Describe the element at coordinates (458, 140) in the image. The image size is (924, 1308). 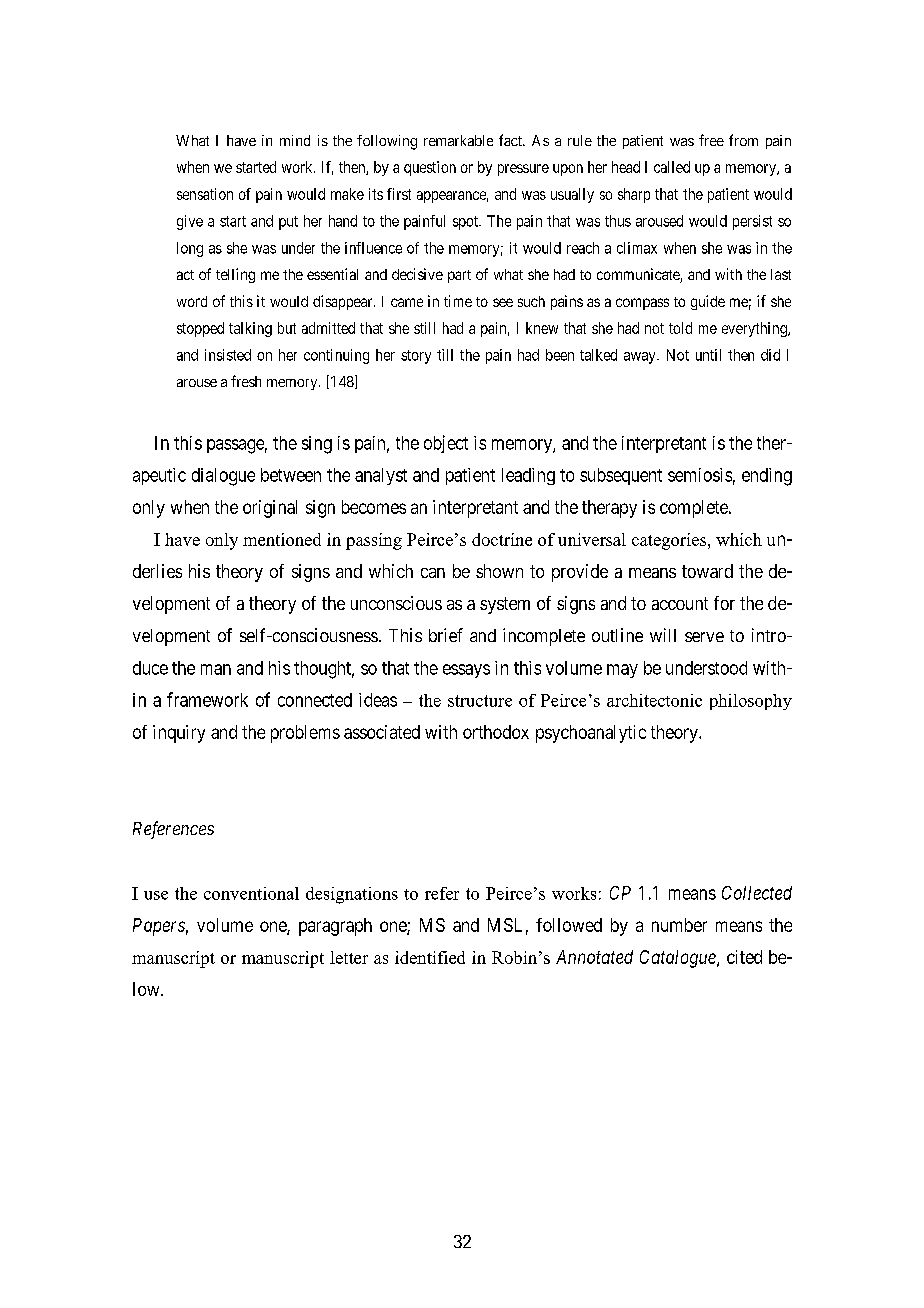
I see `remarkable` at that location.
